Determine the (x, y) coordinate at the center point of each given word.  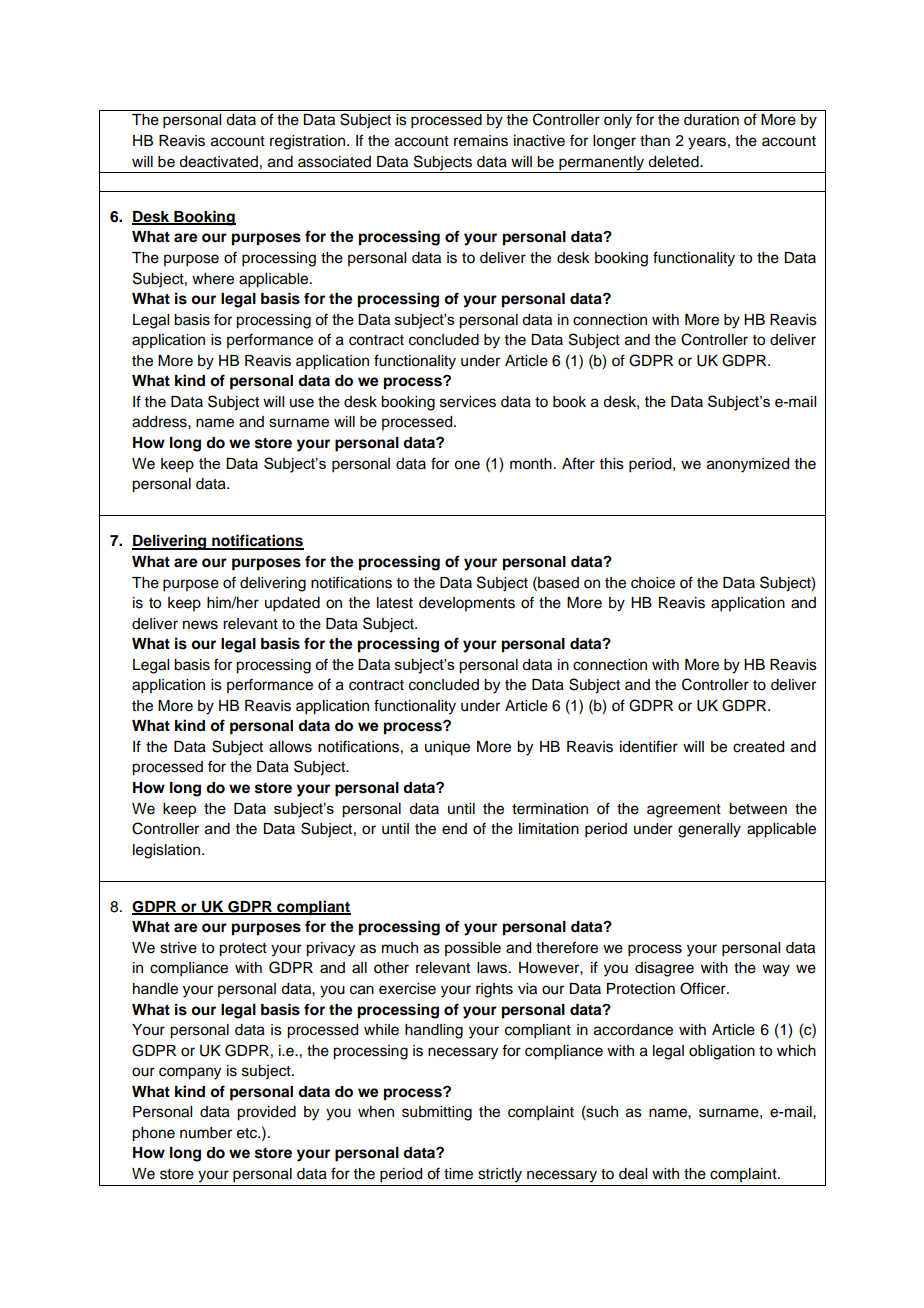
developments (467, 604)
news (200, 625)
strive (178, 948)
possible (473, 949)
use (302, 403)
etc (248, 1133)
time (458, 1174)
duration (711, 120)
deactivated (218, 162)
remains (481, 141)
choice (653, 583)
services (468, 402)
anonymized (748, 465)
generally (709, 830)
